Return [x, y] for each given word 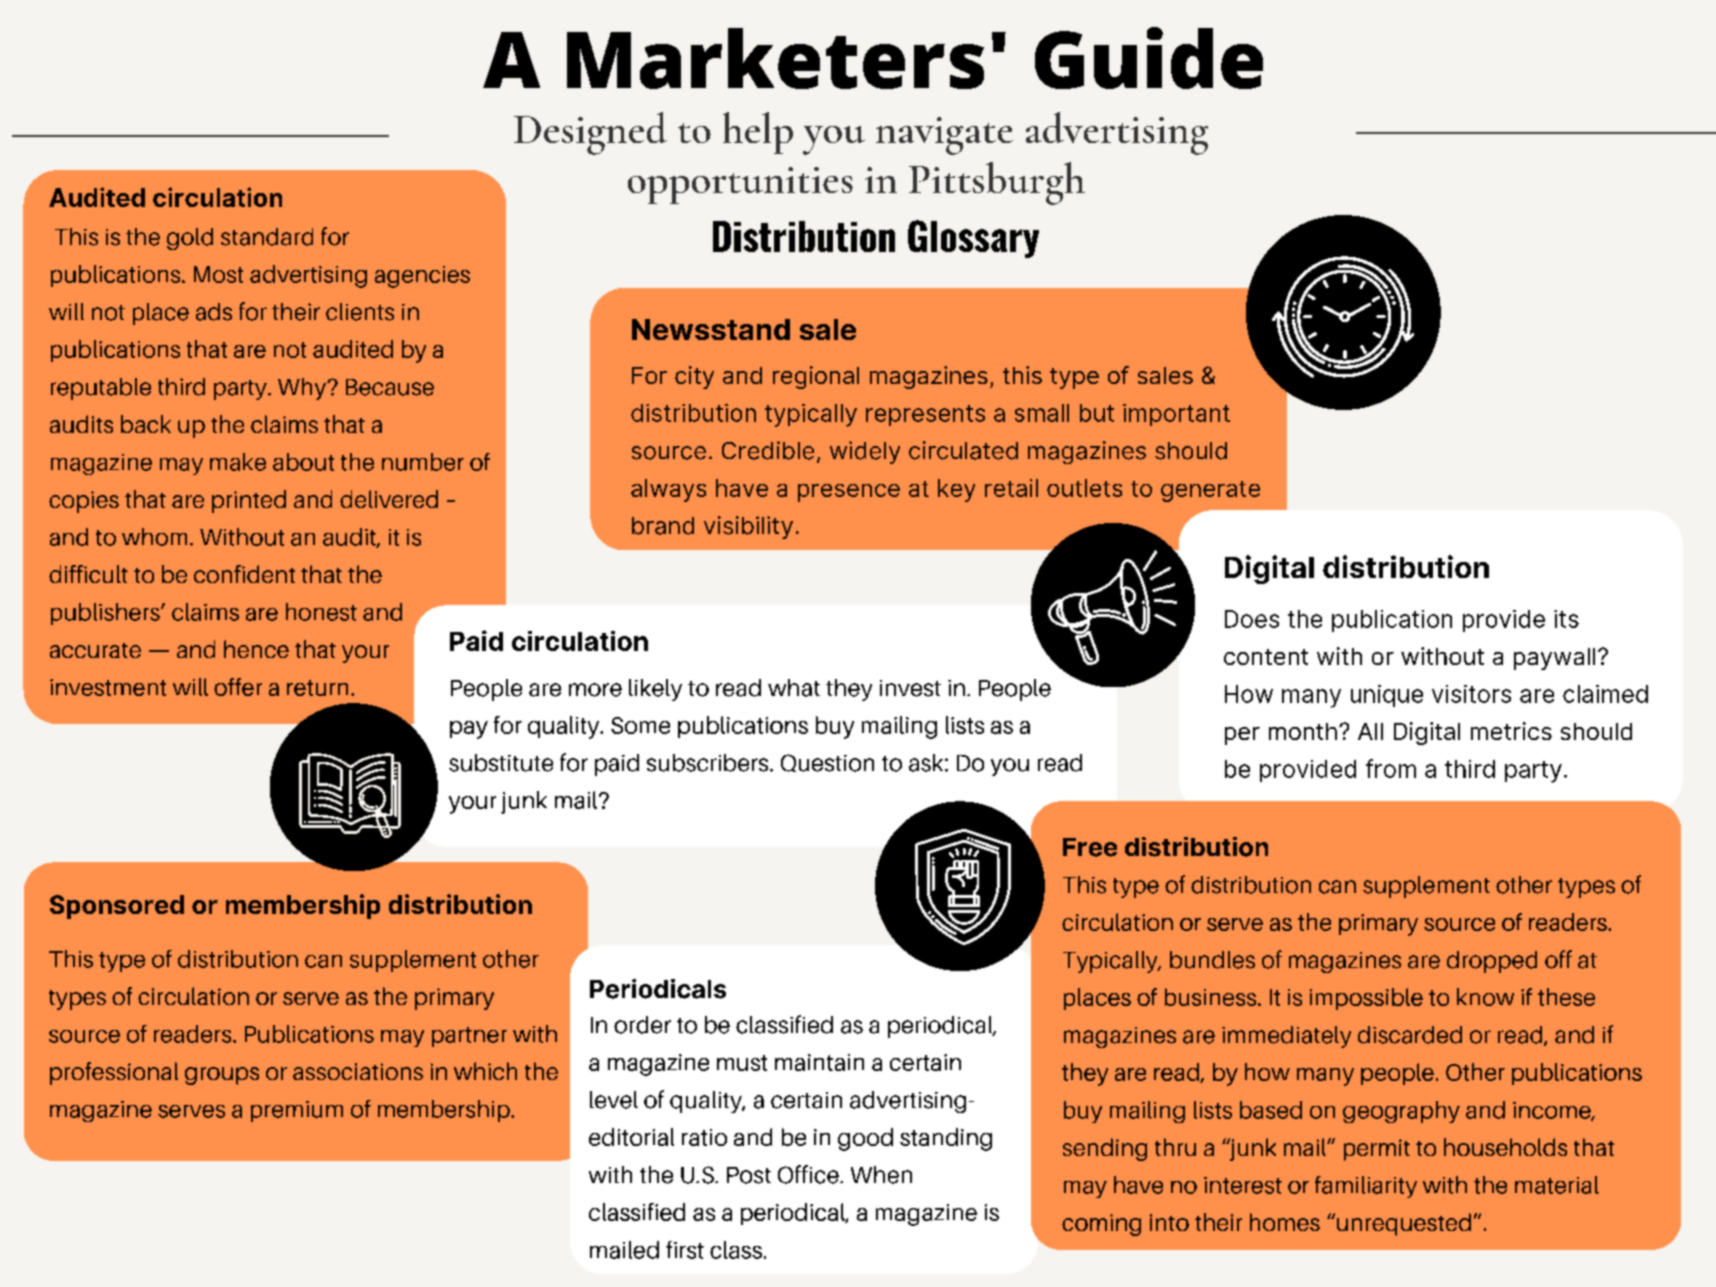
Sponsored [117, 907]
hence [256, 649]
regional [816, 377]
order [642, 1025]
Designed [590, 133]
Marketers [775, 58]
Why [303, 389]
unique [1387, 696]
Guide [1149, 58]
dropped [1492, 962]
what [794, 688]
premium [297, 1111]
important [1176, 415]
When [881, 1175]
